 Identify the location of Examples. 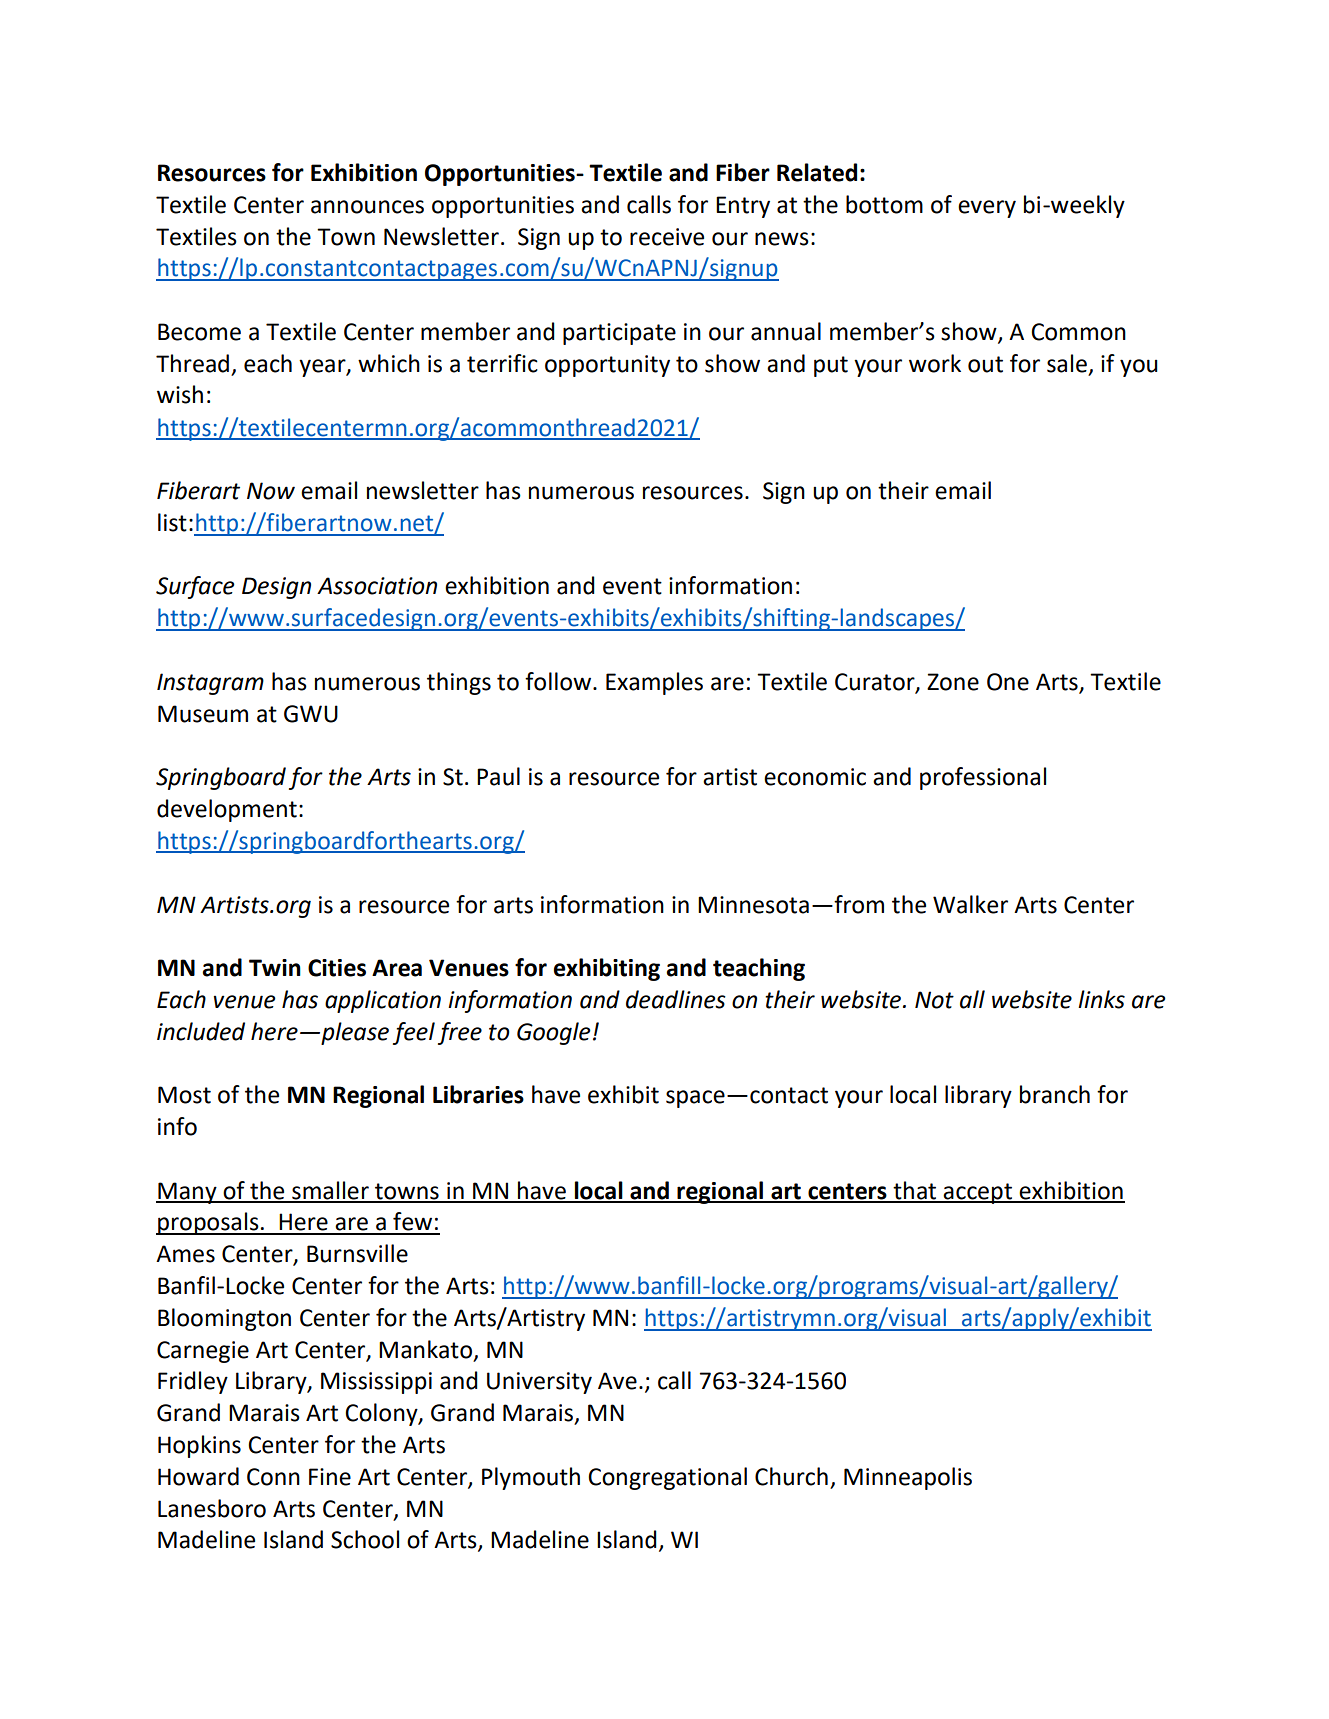
(654, 683).
